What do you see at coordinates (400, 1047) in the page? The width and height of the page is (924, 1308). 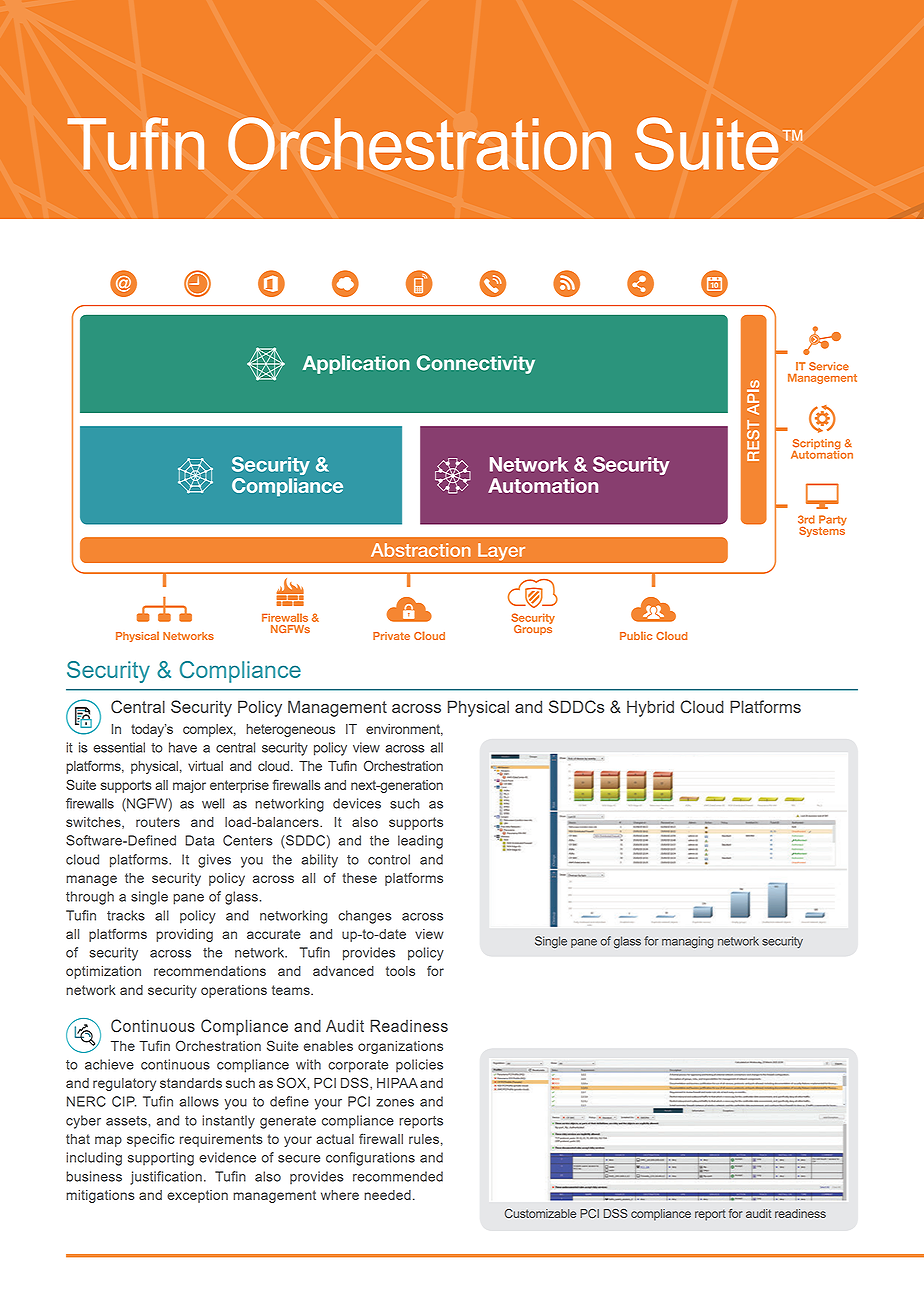 I see `organizations` at bounding box center [400, 1047].
